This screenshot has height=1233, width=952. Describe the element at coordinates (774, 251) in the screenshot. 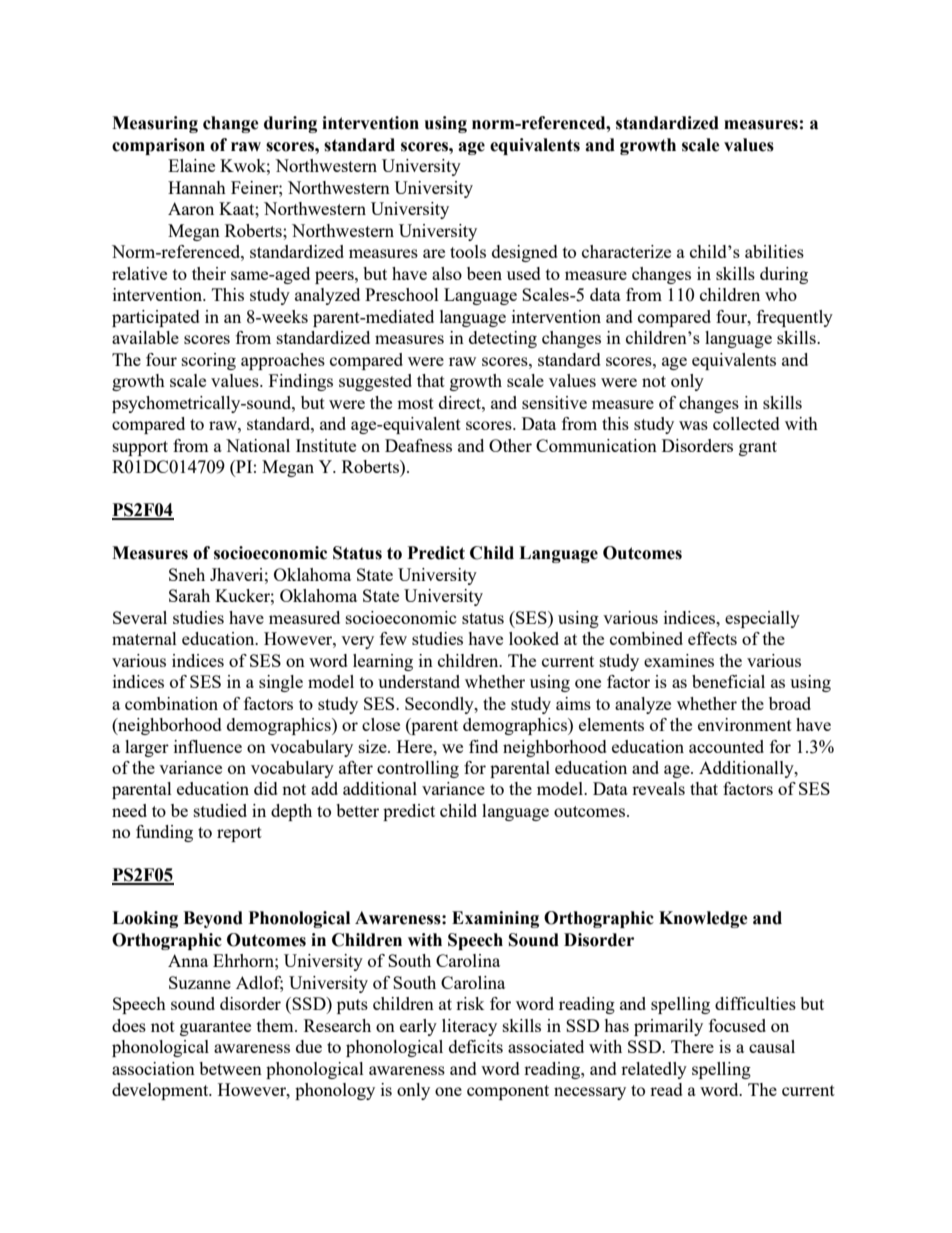

I see `abilities` at that location.
